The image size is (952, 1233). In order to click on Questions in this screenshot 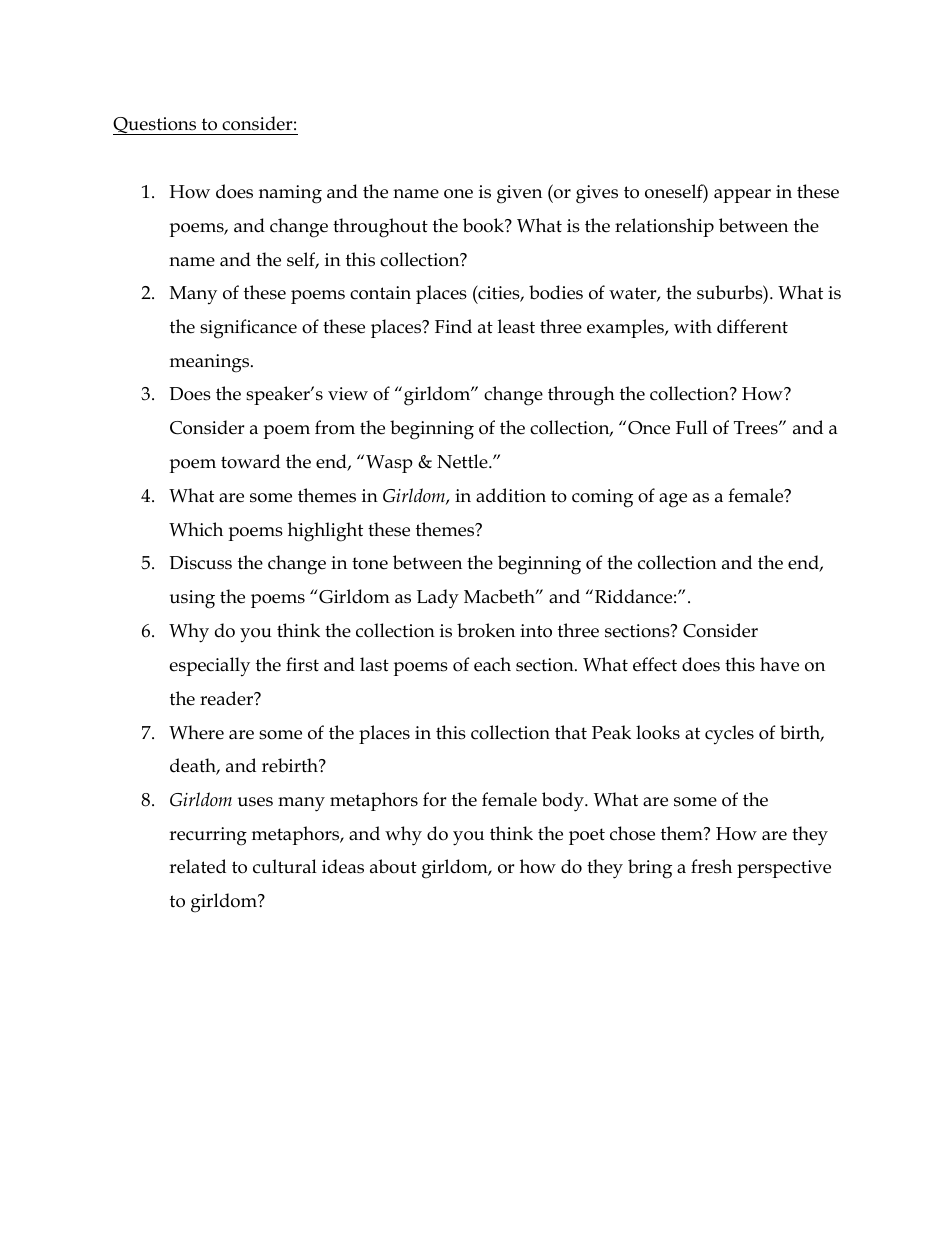, I will do `click(156, 126)`.
